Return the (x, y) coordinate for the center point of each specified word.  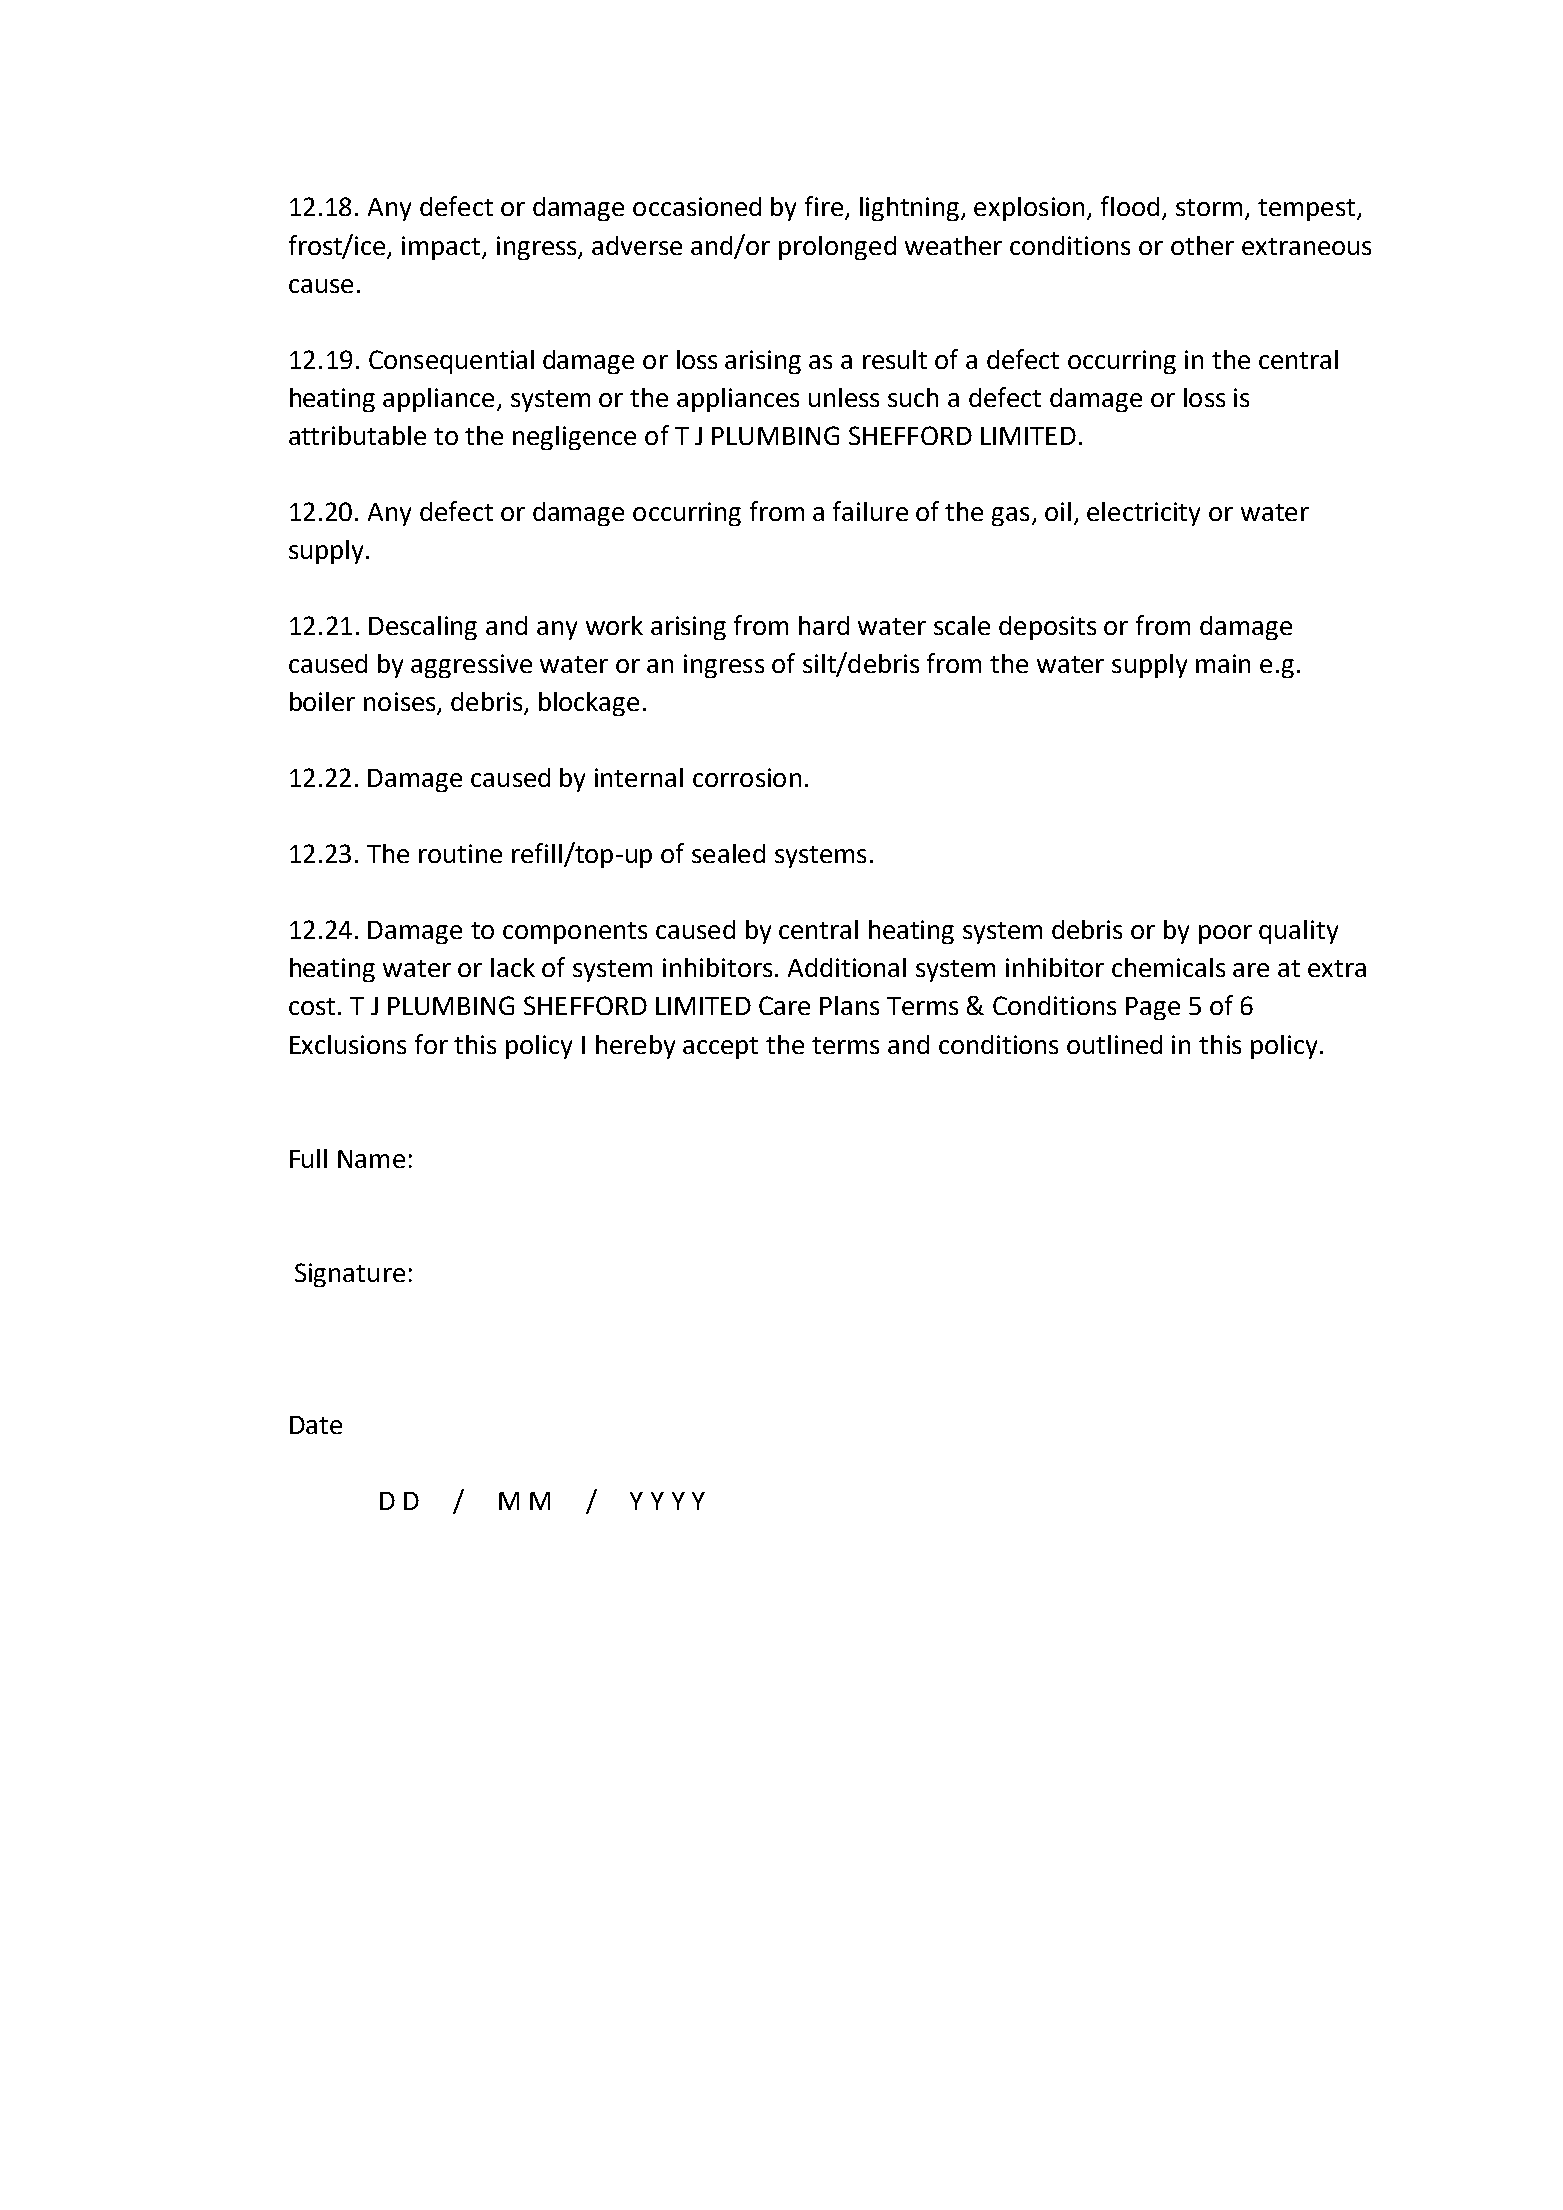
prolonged (837, 248)
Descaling (423, 628)
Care (784, 1005)
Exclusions (348, 1044)
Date (316, 1425)
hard (824, 625)
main (1223, 663)
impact (442, 248)
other (1202, 245)
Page (1153, 1008)
